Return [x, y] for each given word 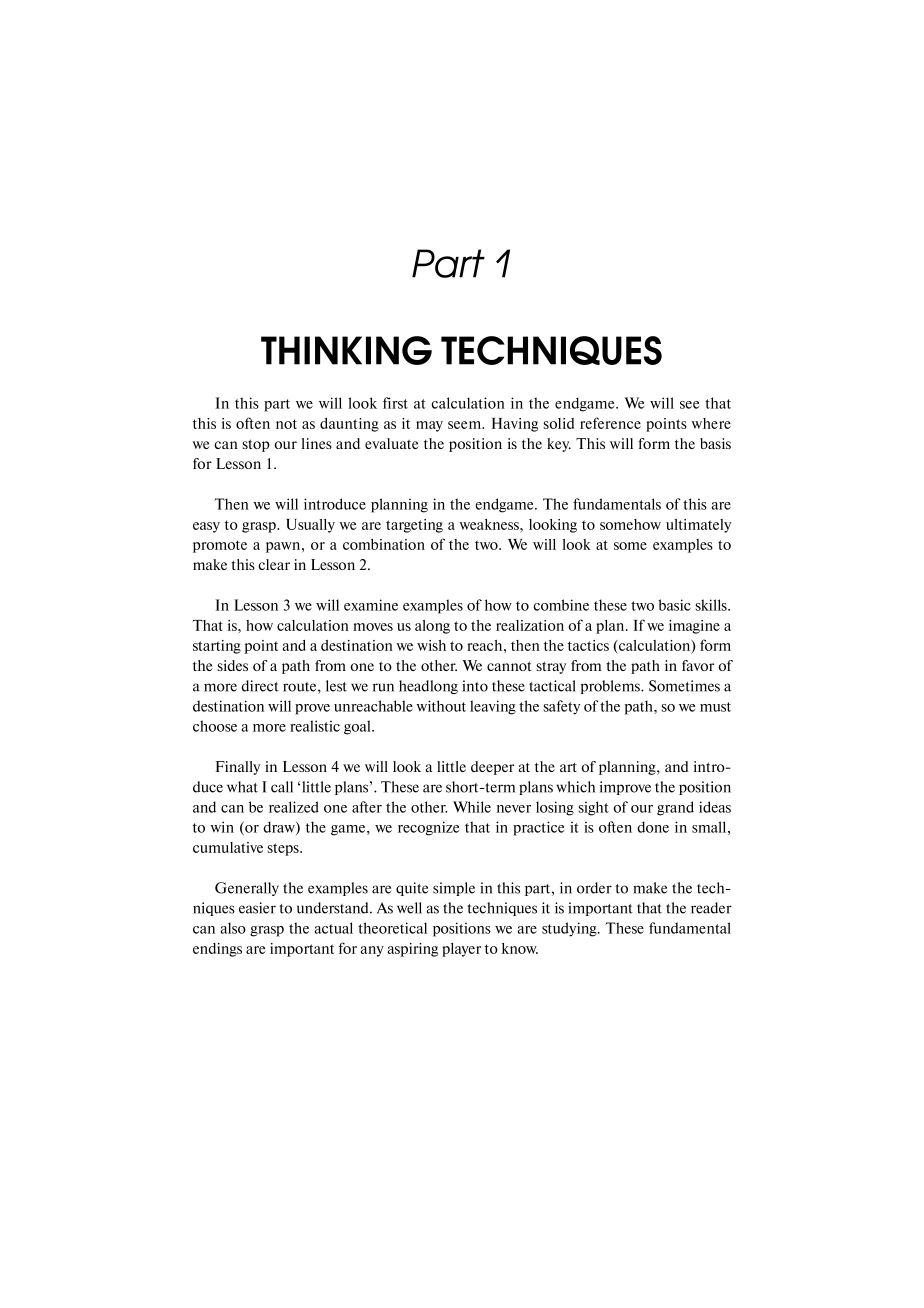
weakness [490, 524]
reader [711, 908]
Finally [238, 768]
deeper [492, 768]
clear [274, 564]
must [715, 707]
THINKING [346, 350]
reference [610, 423]
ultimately [698, 526]
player [461, 950]
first [395, 403]
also [233, 928]
